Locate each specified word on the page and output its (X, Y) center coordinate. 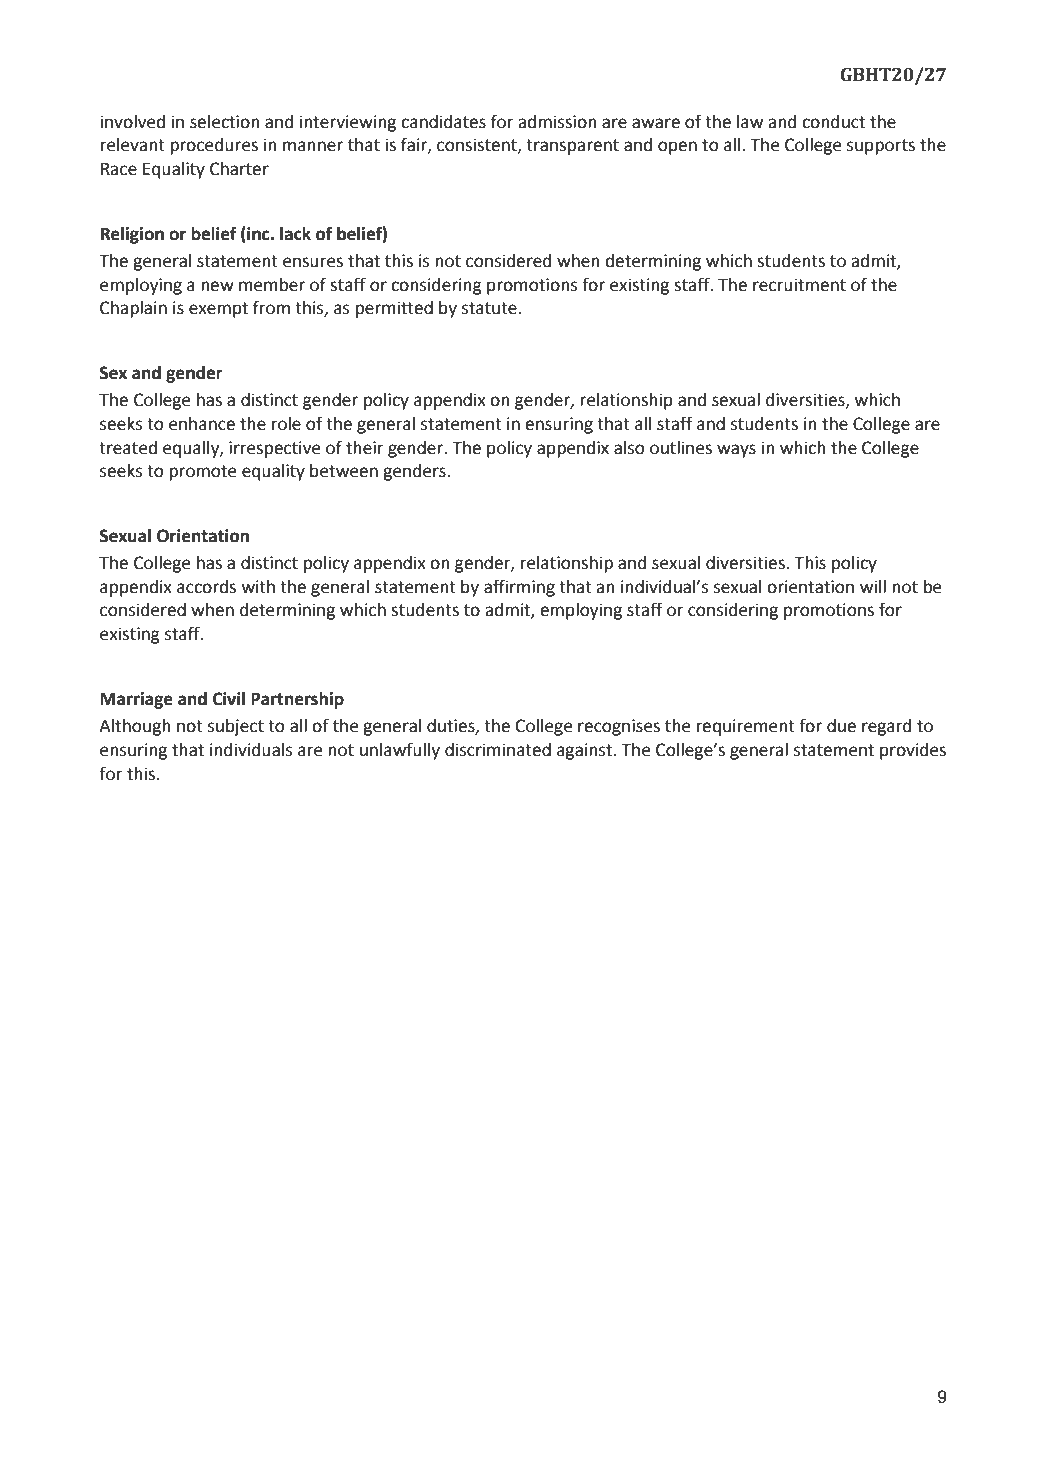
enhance (202, 424)
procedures (214, 146)
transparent (572, 147)
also (629, 448)
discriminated (498, 750)
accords (206, 587)
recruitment (799, 285)
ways (736, 451)
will (873, 586)
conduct (833, 122)
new (217, 286)
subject (236, 727)
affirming (519, 588)
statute (489, 308)
